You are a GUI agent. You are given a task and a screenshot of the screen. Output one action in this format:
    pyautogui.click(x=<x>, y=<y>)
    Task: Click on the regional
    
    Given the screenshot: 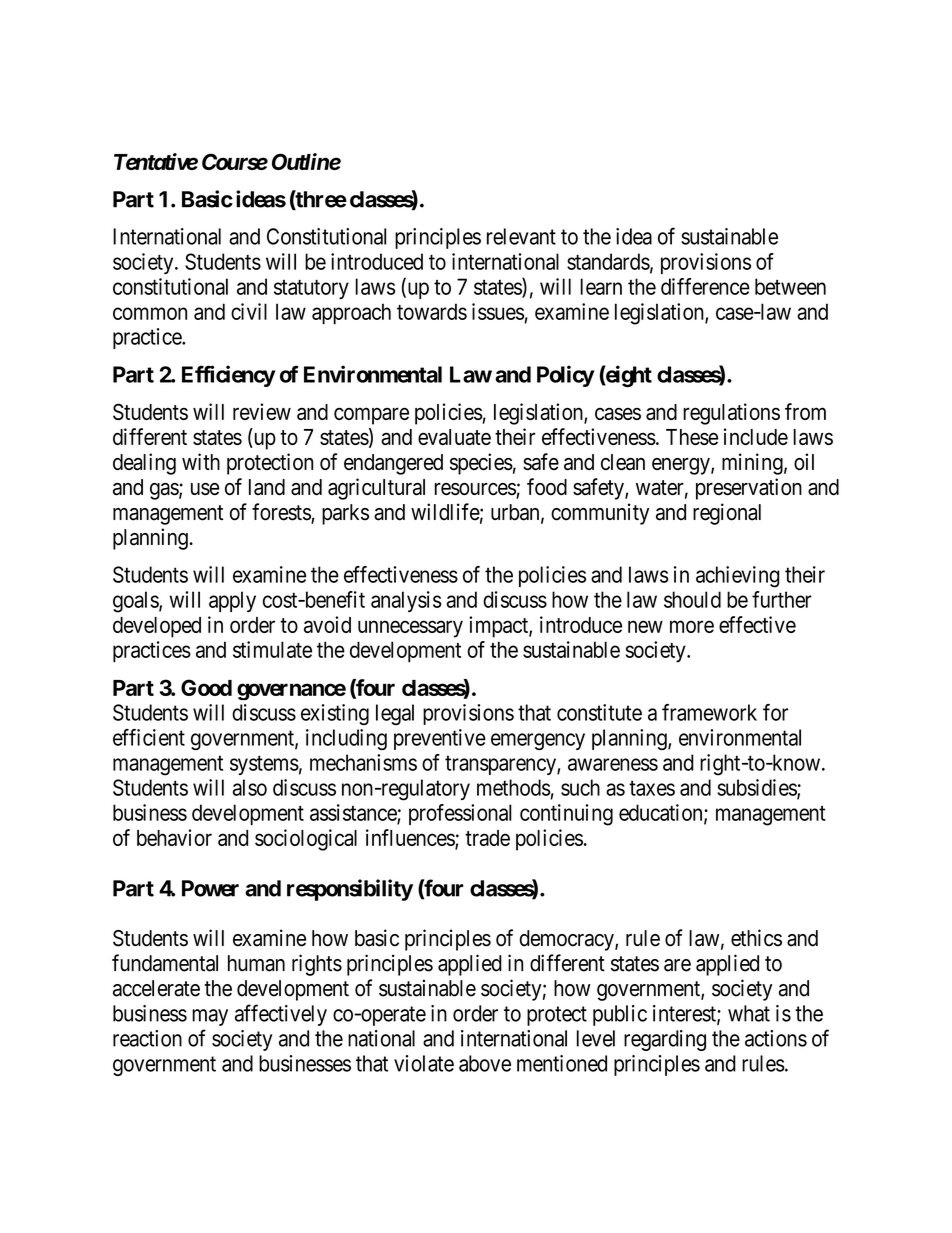 What is the action you would take?
    pyautogui.click(x=727, y=514)
